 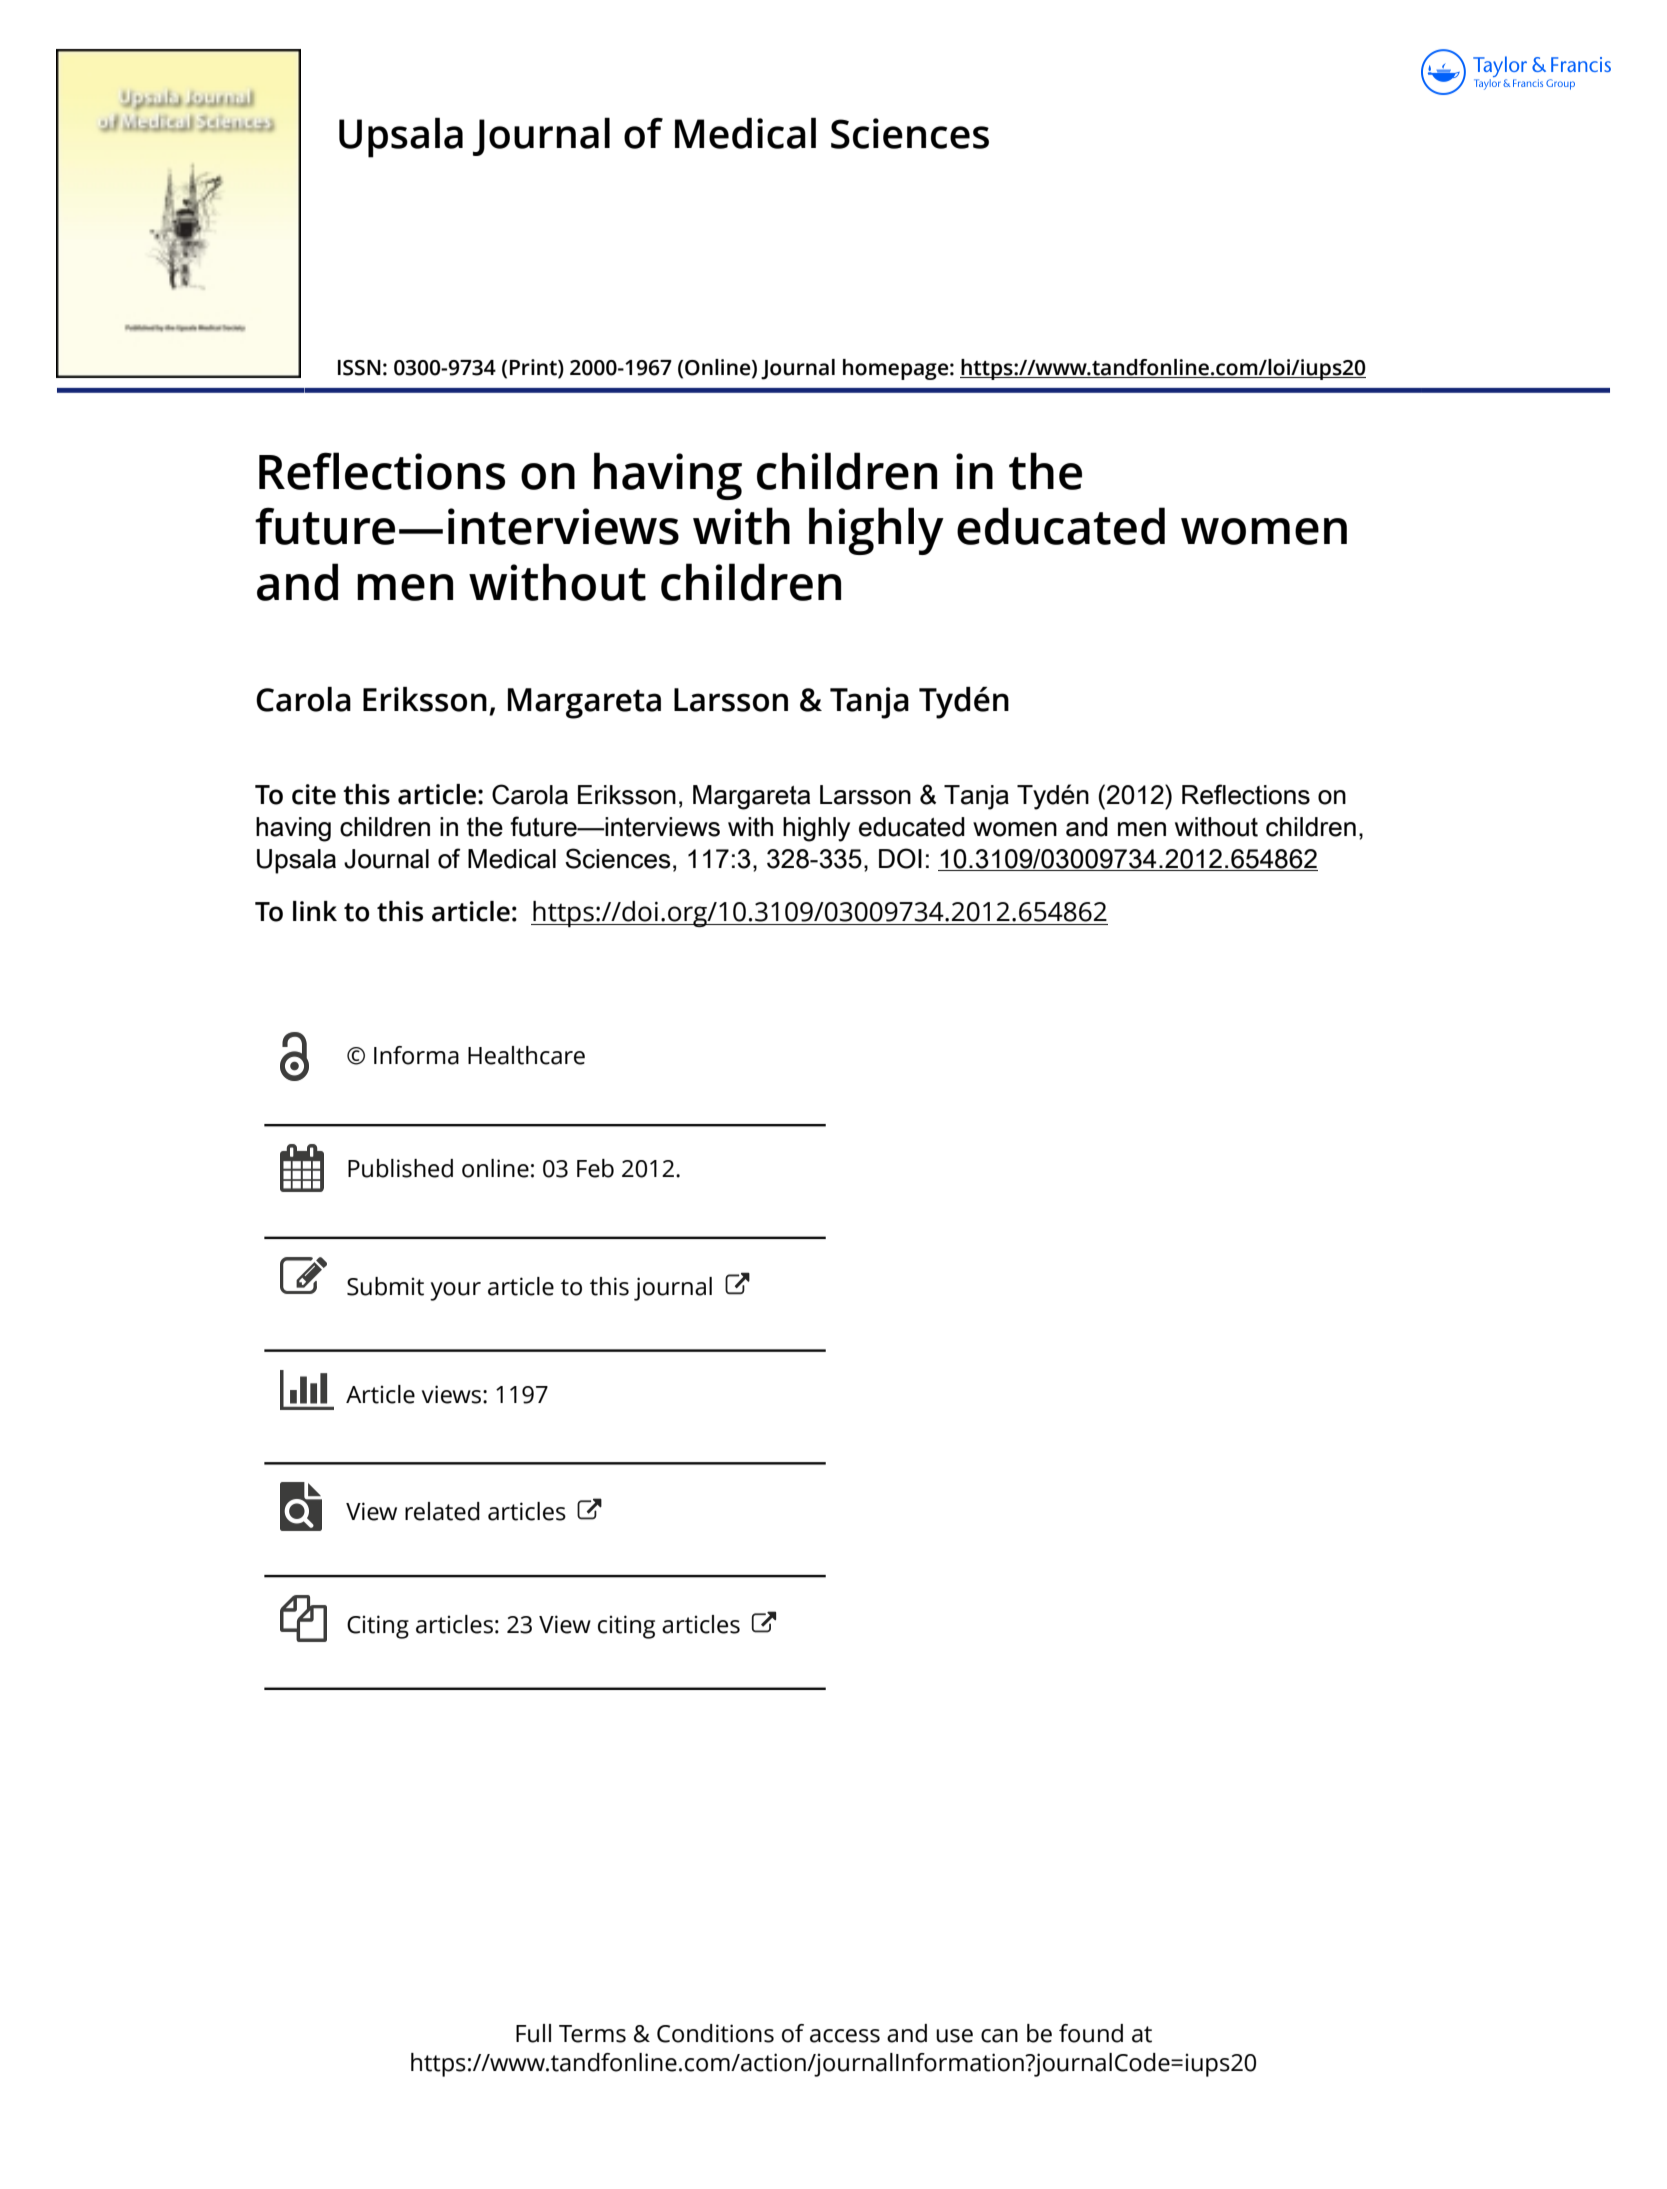 What do you see at coordinates (442, 1511) in the page?
I see `related` at bounding box center [442, 1511].
